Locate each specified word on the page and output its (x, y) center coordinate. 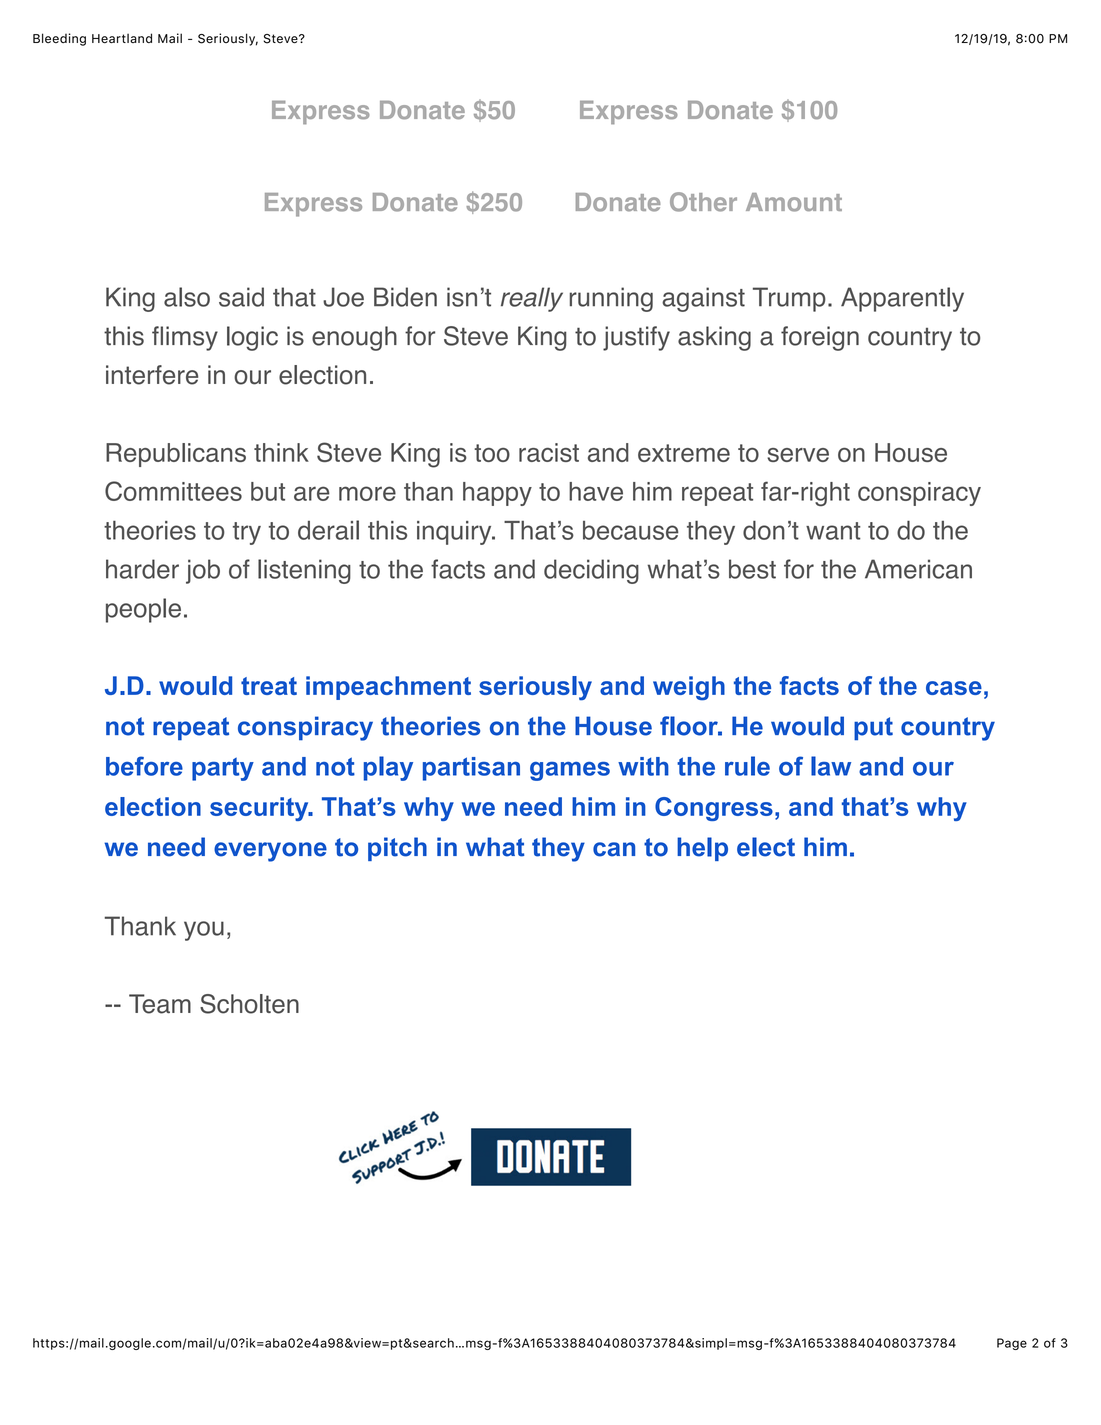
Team (160, 1004)
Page (1012, 1344)
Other (703, 202)
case (954, 688)
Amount (794, 202)
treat (269, 686)
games (570, 771)
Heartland (122, 38)
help (702, 849)
